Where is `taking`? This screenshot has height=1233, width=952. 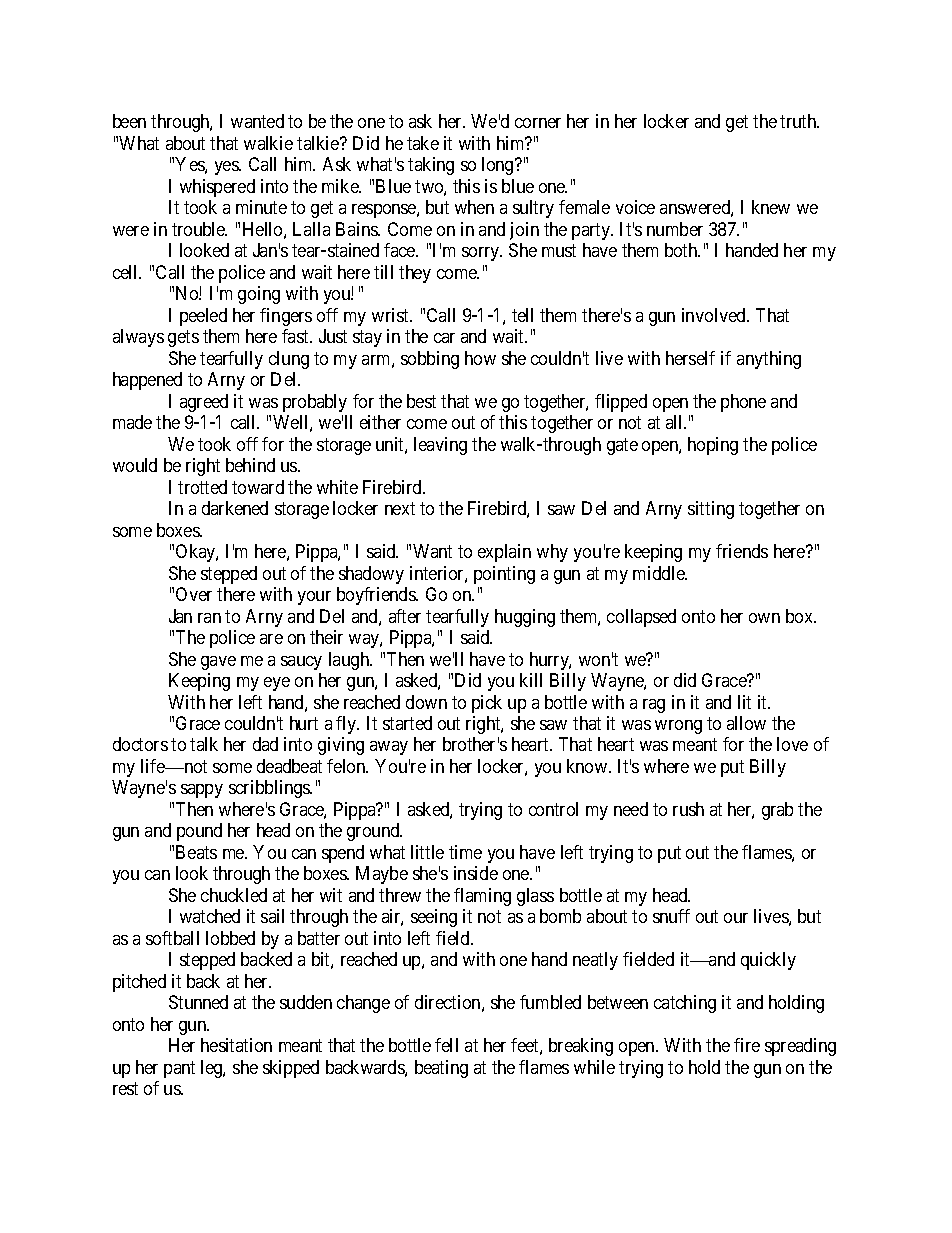
taking is located at coordinates (431, 166).
